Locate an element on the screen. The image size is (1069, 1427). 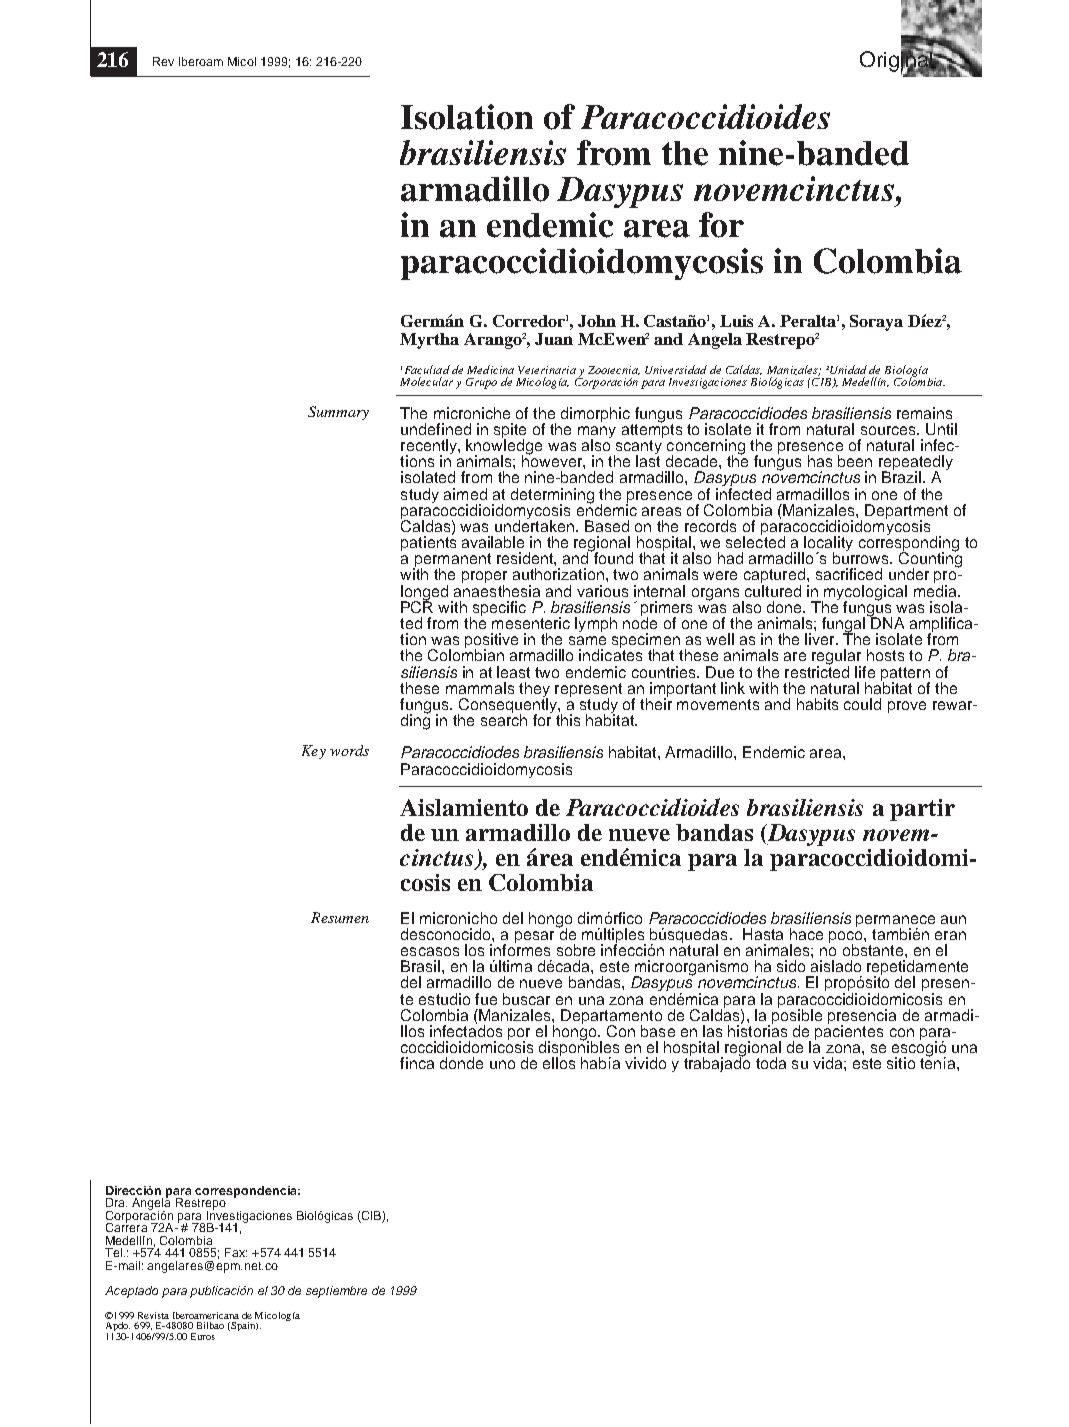
uno is located at coordinates (502, 1064).
